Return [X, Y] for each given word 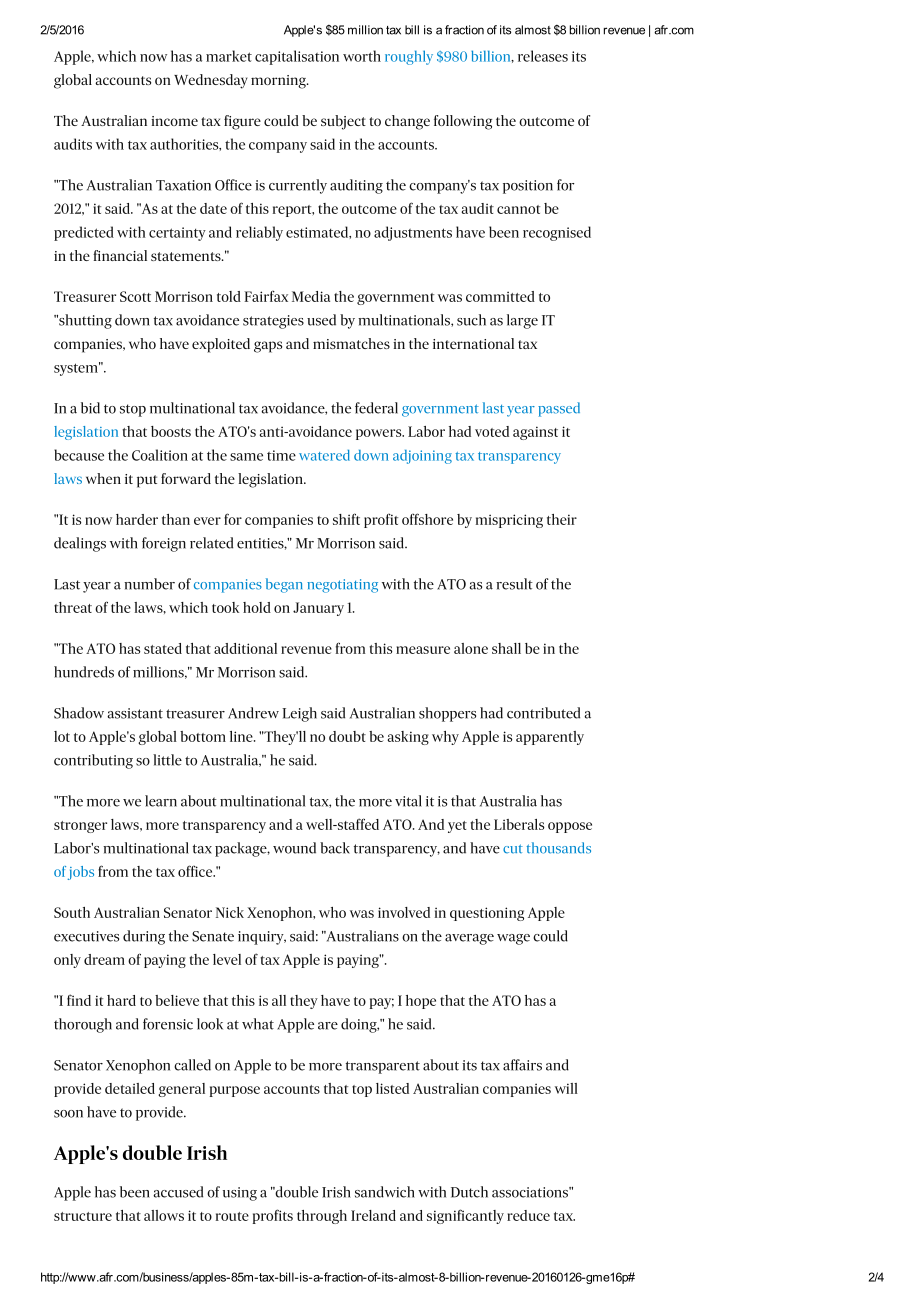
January [318, 609]
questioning [487, 914]
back [335, 848]
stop [133, 410]
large [522, 321]
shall [506, 648]
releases [543, 56]
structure [83, 1216]
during [144, 937]
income [174, 121]
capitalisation [297, 57]
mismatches [351, 343]
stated [163, 648]
